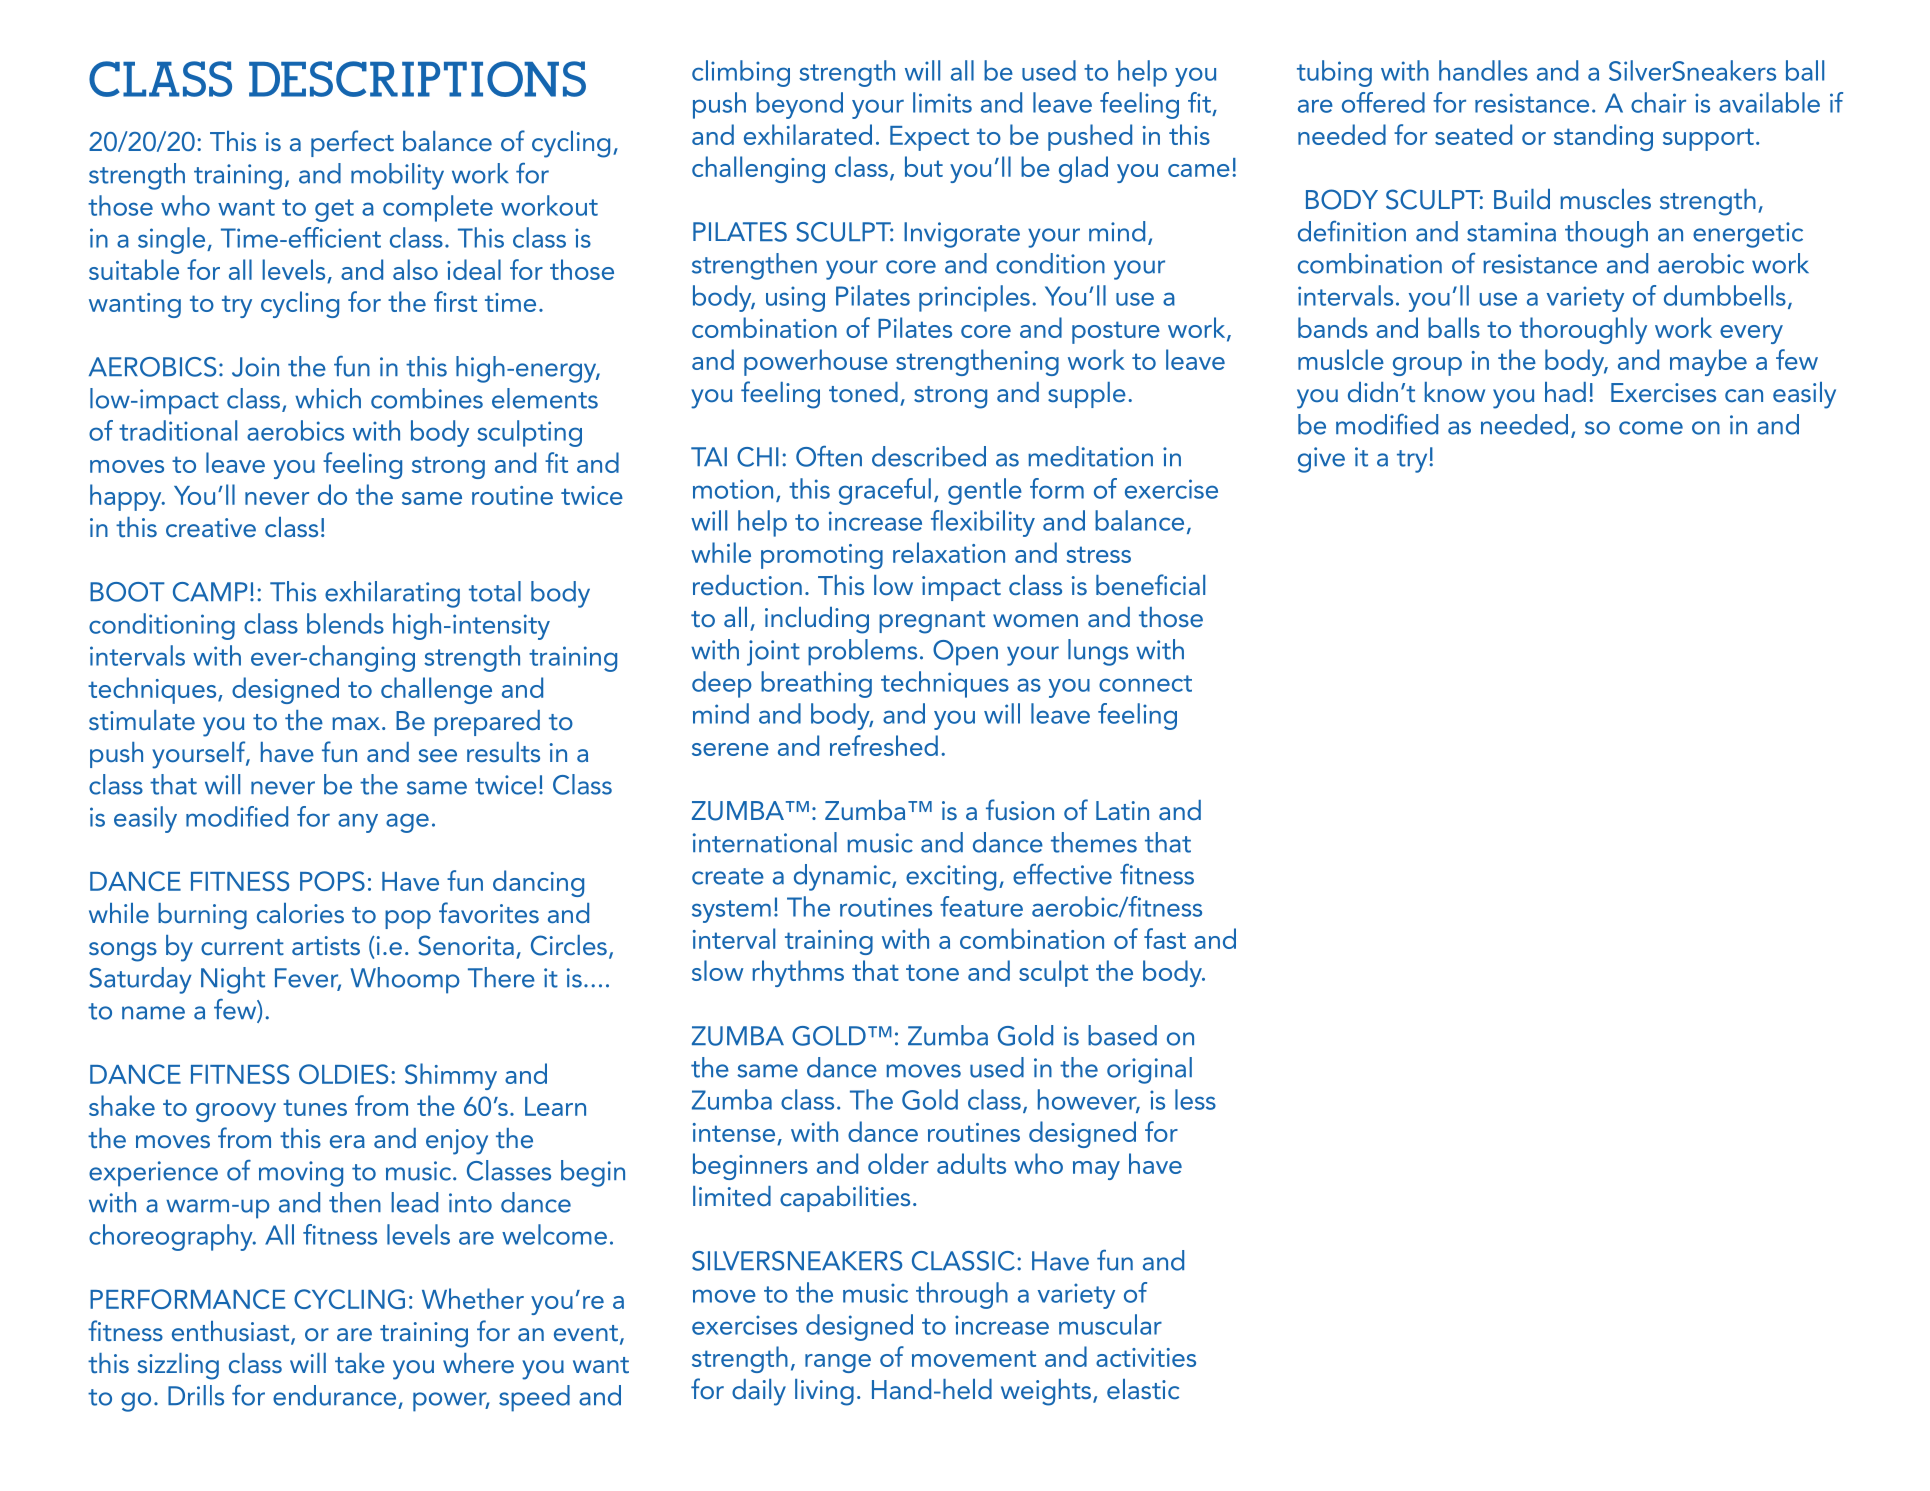  I want to click on limits, so click(942, 102).
